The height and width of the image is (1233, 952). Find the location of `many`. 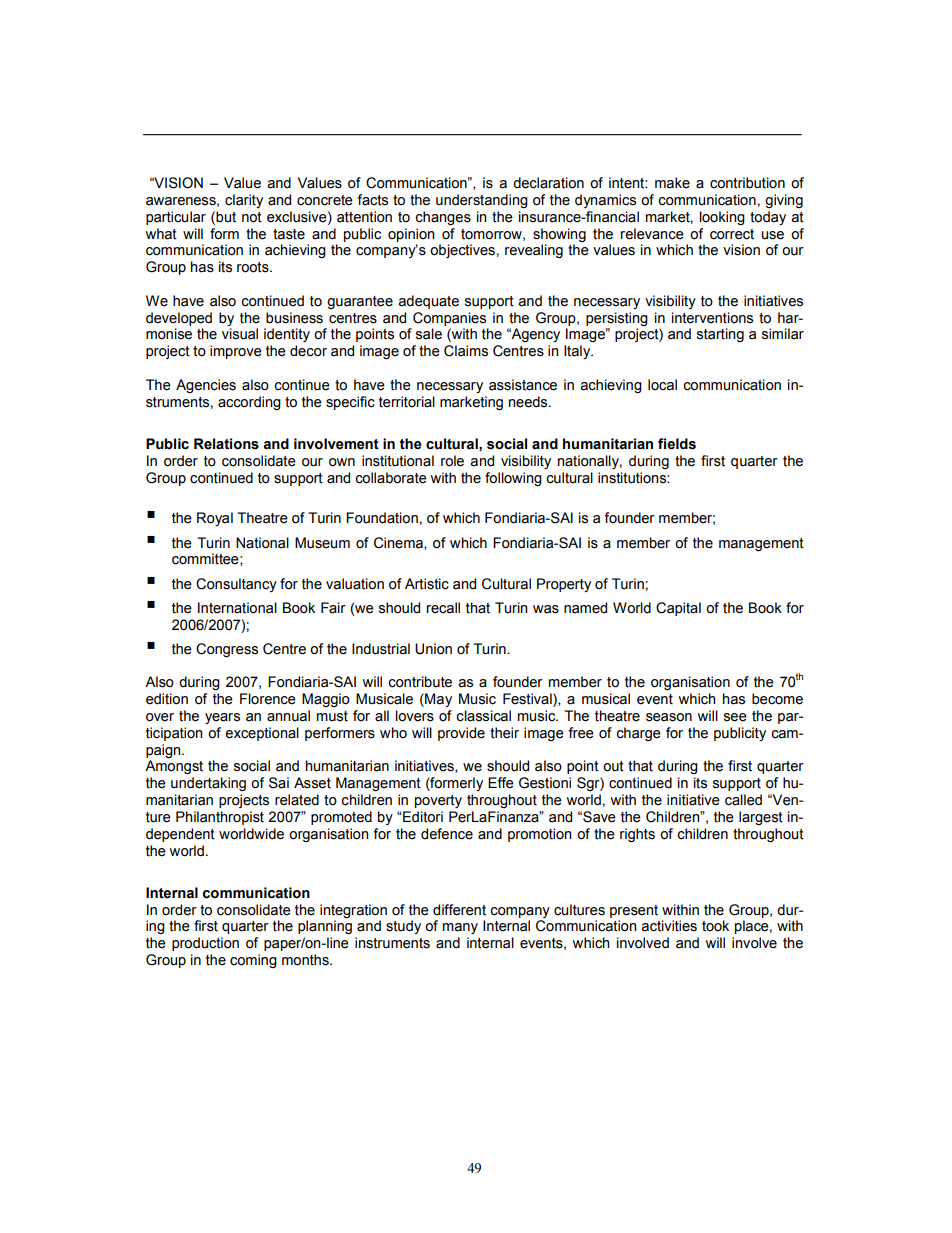

many is located at coordinates (460, 928).
